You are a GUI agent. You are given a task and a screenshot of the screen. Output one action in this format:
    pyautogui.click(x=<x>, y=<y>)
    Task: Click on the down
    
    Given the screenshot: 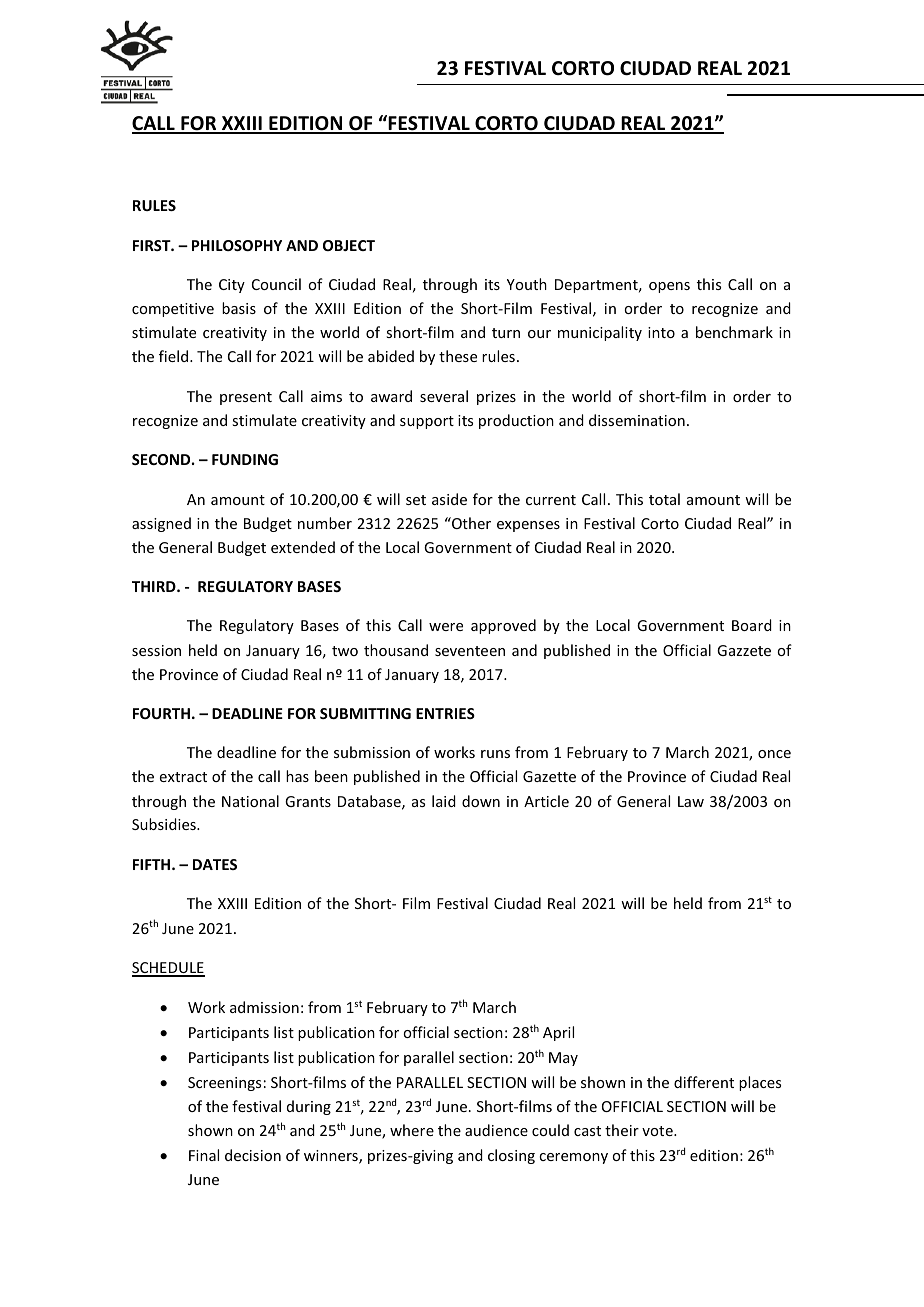 What is the action you would take?
    pyautogui.click(x=481, y=801)
